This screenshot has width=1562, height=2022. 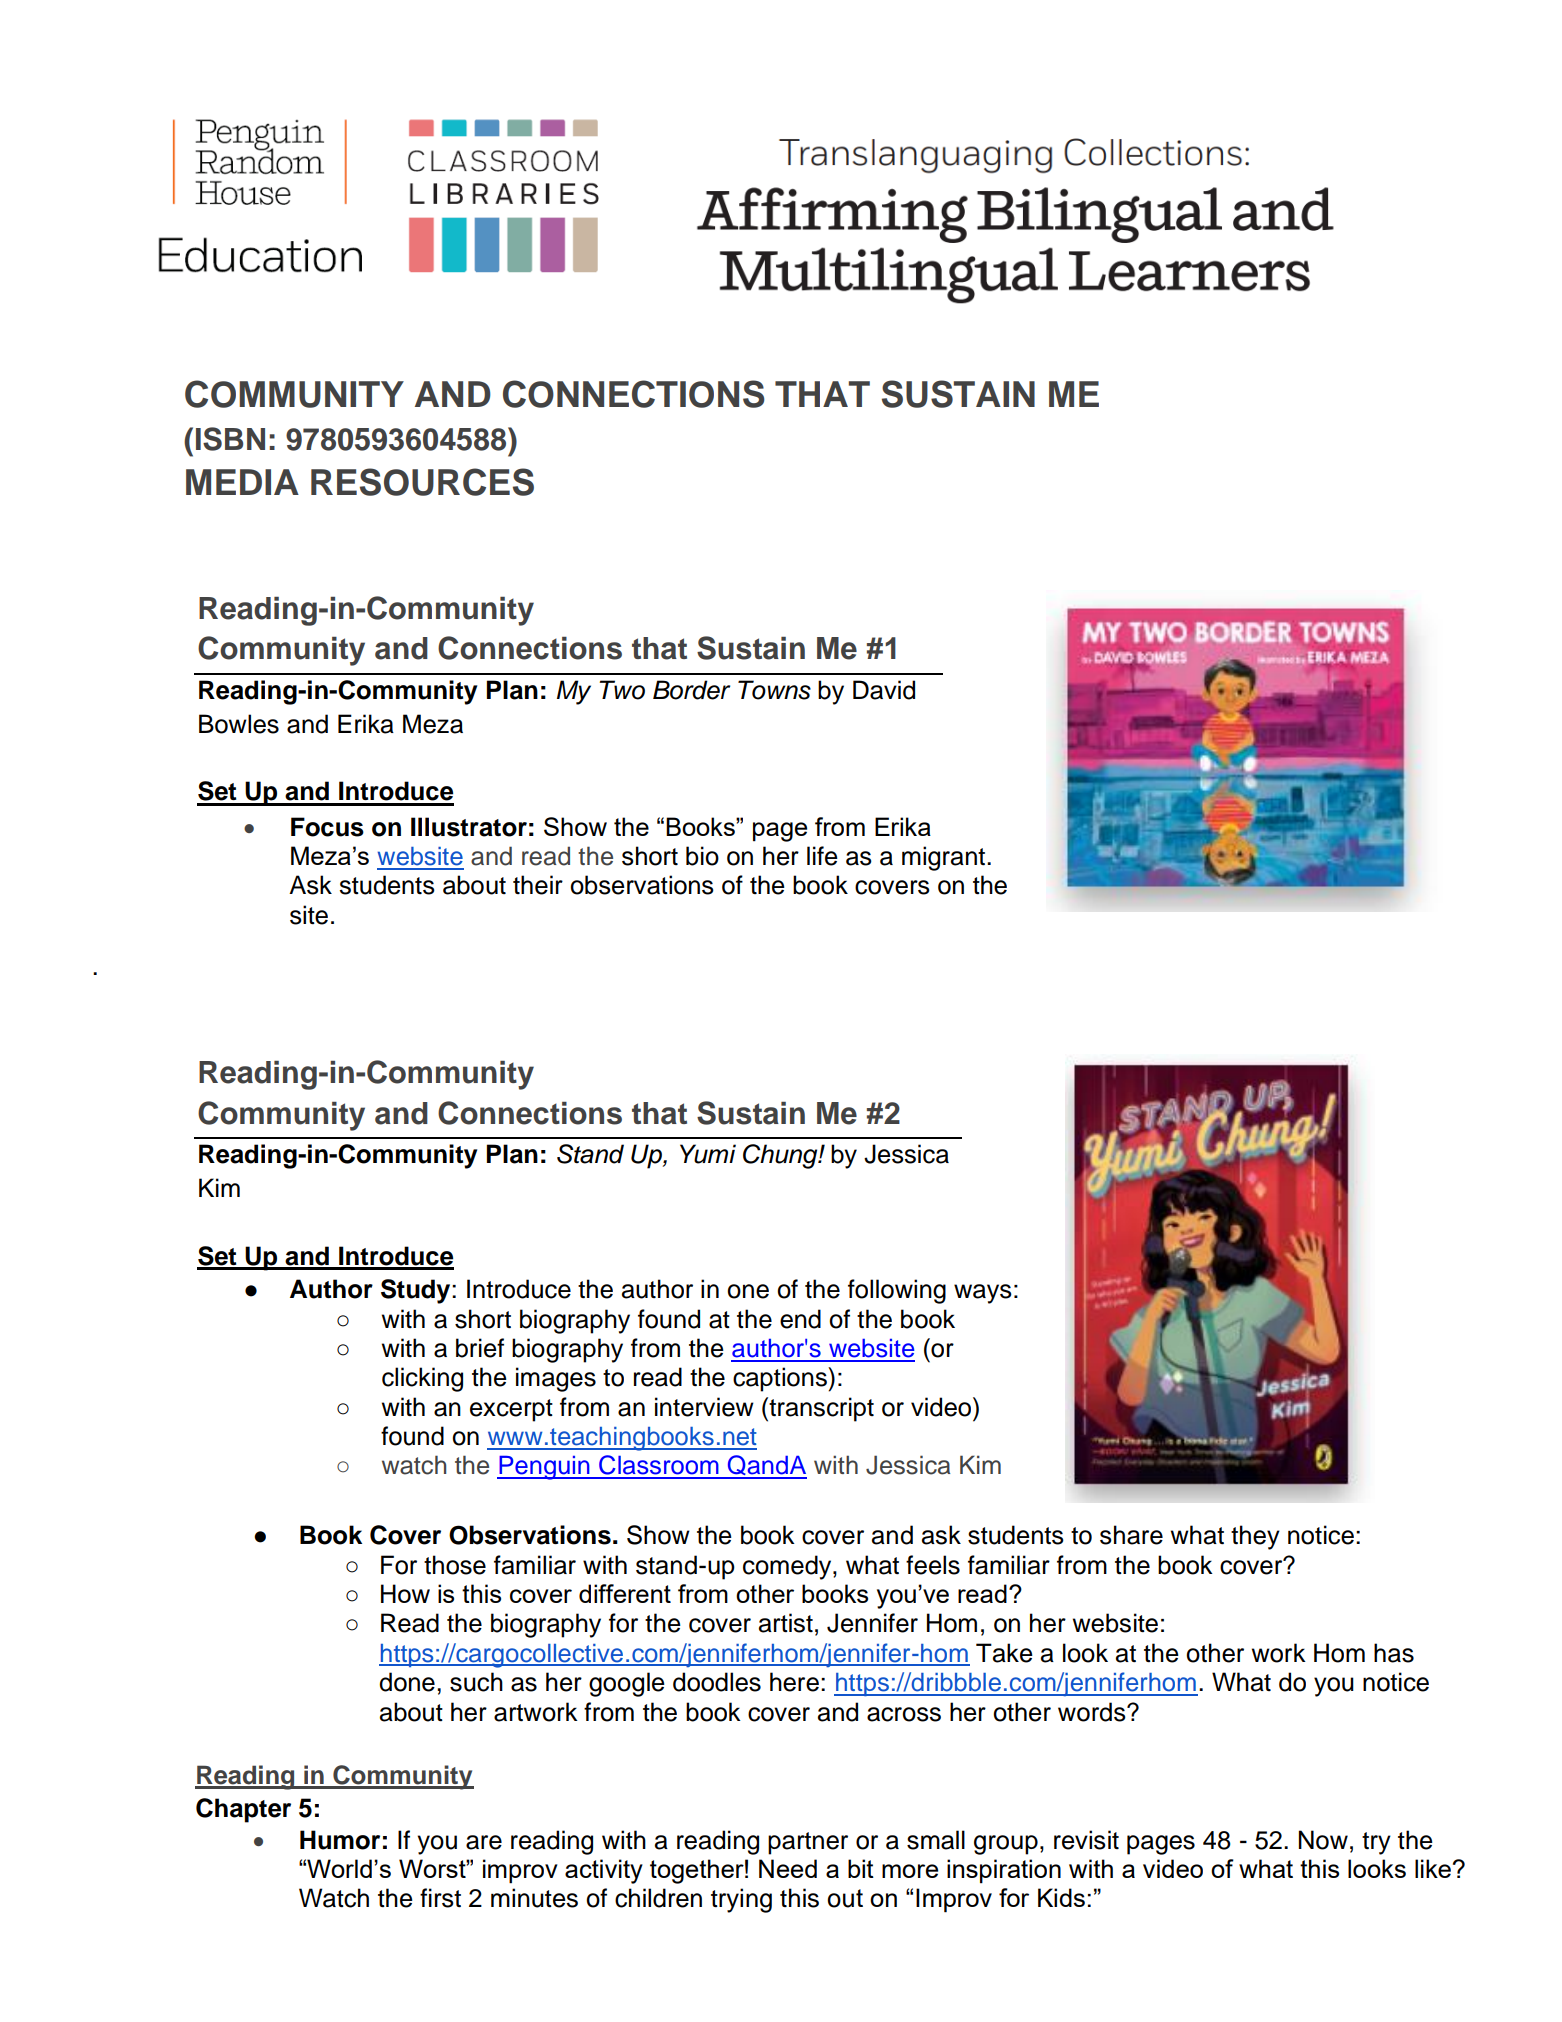 I want to click on partner, so click(x=808, y=1843).
